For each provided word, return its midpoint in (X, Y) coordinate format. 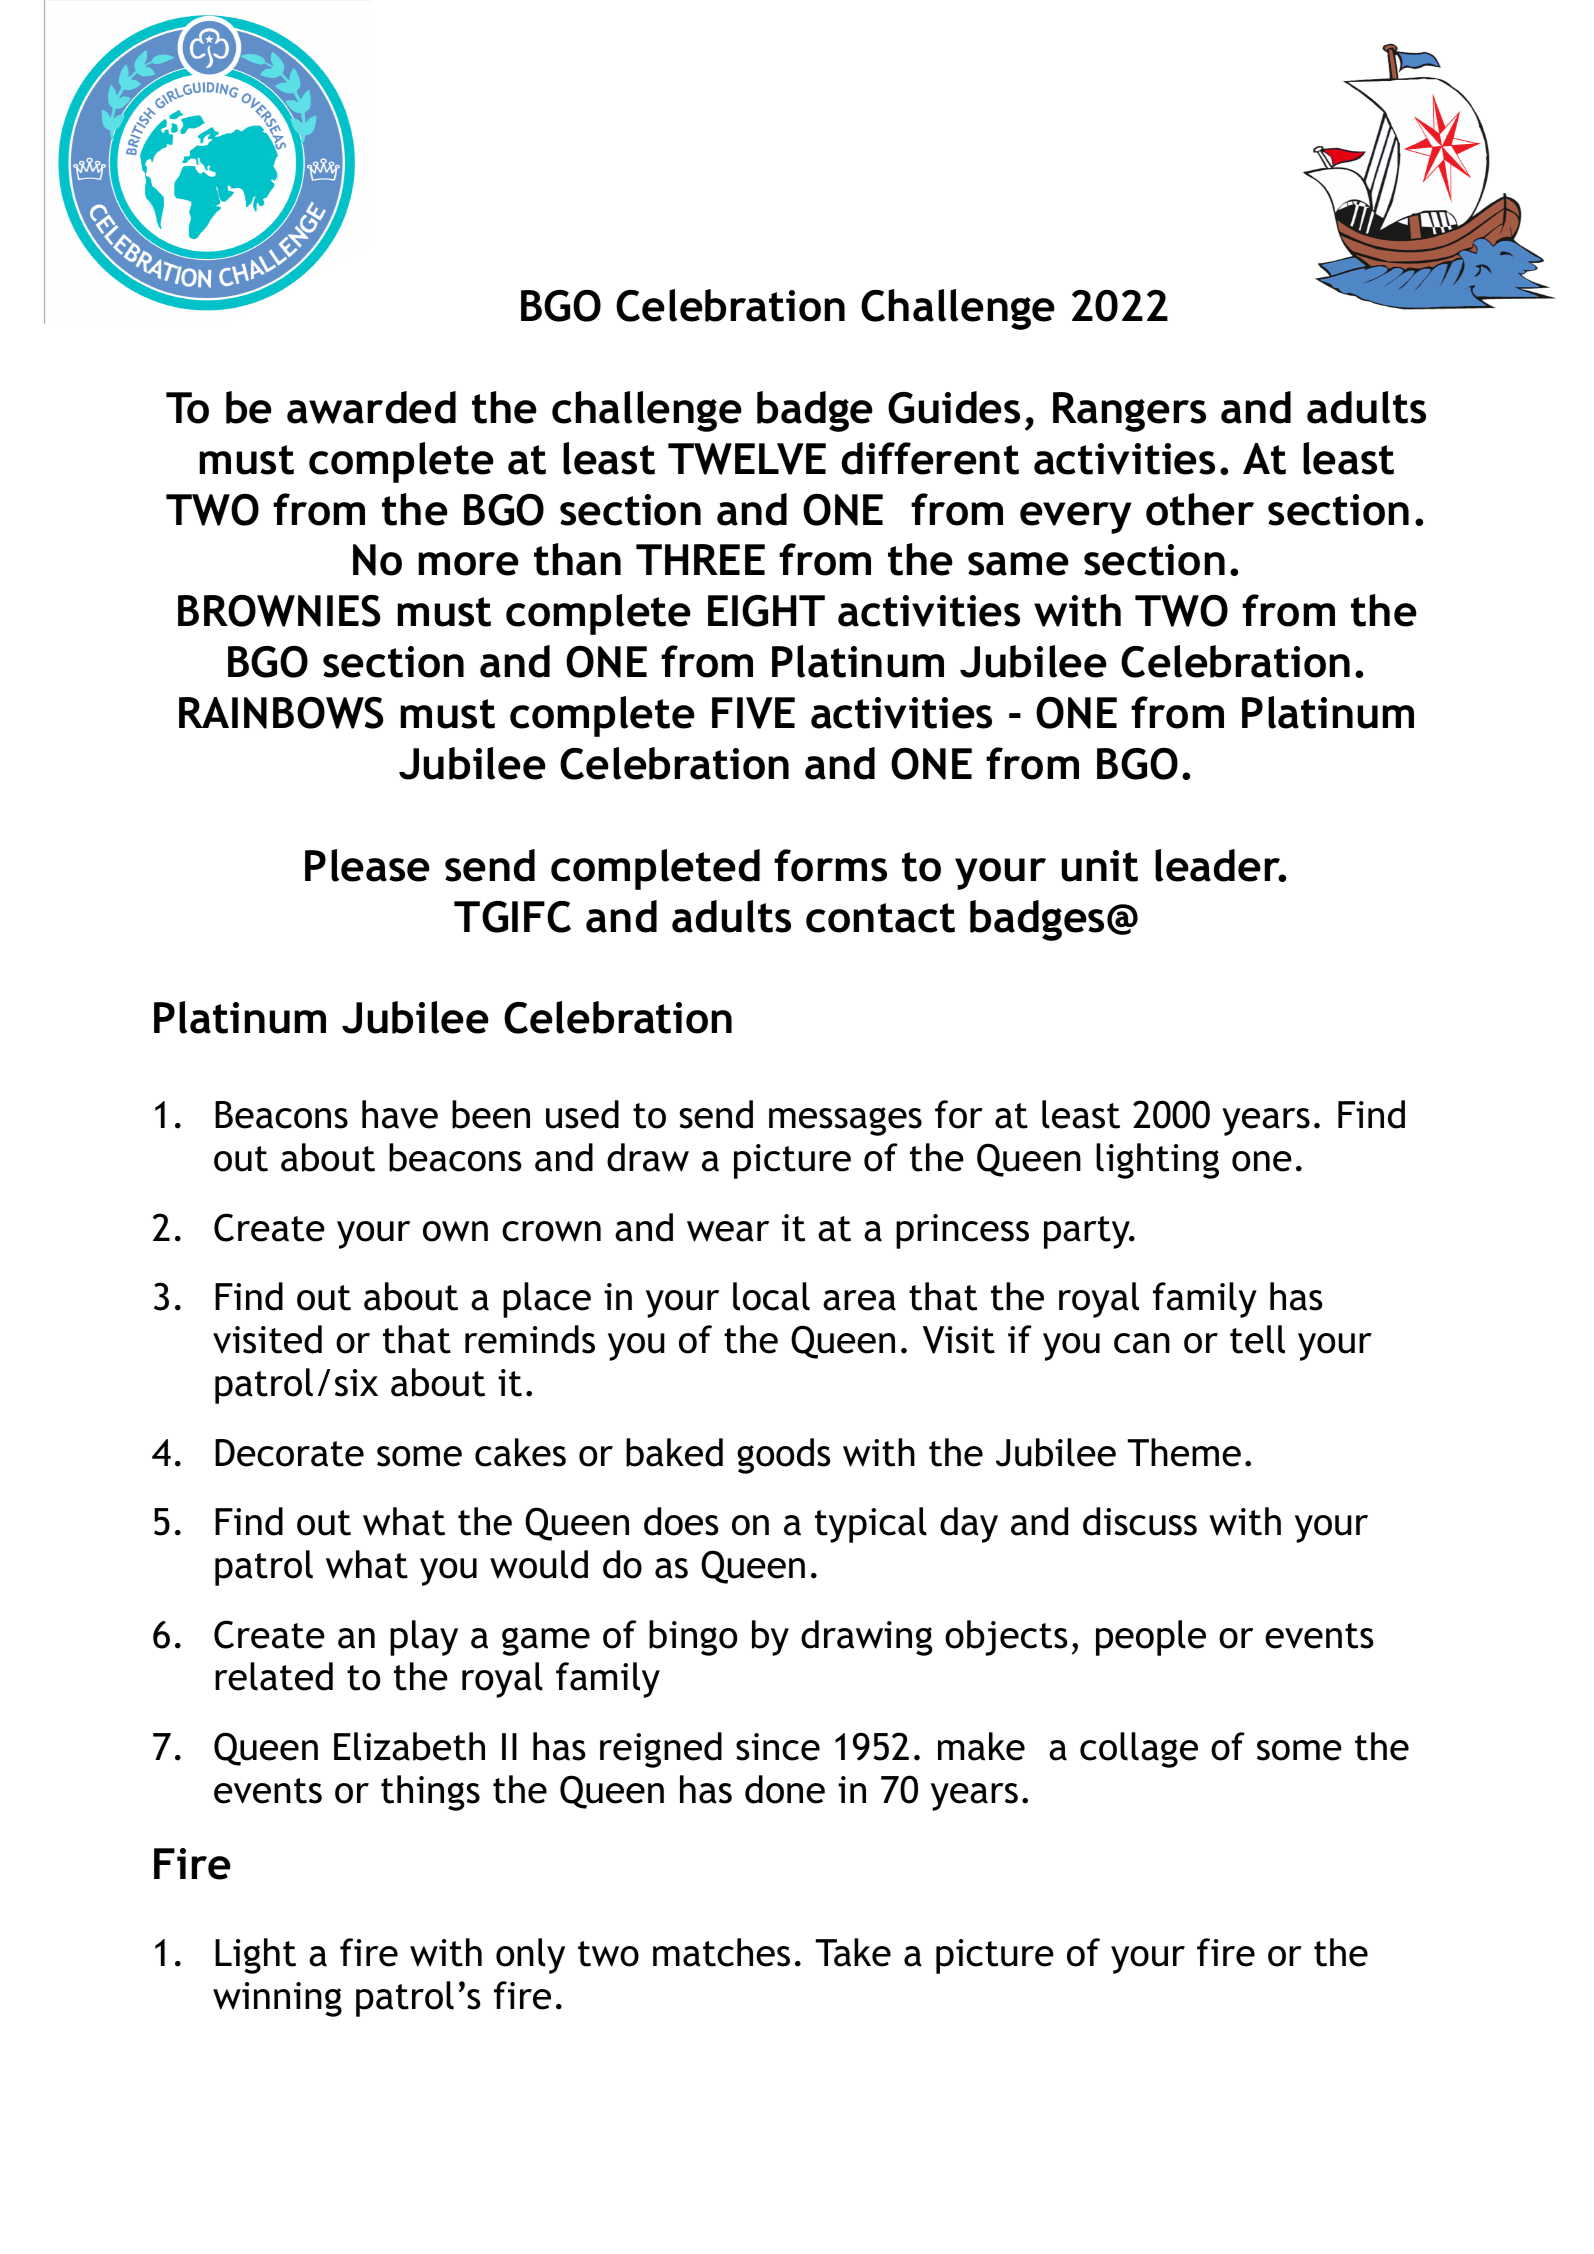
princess (962, 1231)
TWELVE (747, 459)
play (424, 1638)
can (1142, 1343)
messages (845, 1121)
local (771, 1296)
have (400, 1114)
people (1151, 1638)
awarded (371, 407)
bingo (693, 1638)
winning (277, 1999)
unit (1100, 866)
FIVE (753, 713)
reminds (530, 1339)
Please (367, 865)
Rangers (1129, 412)
